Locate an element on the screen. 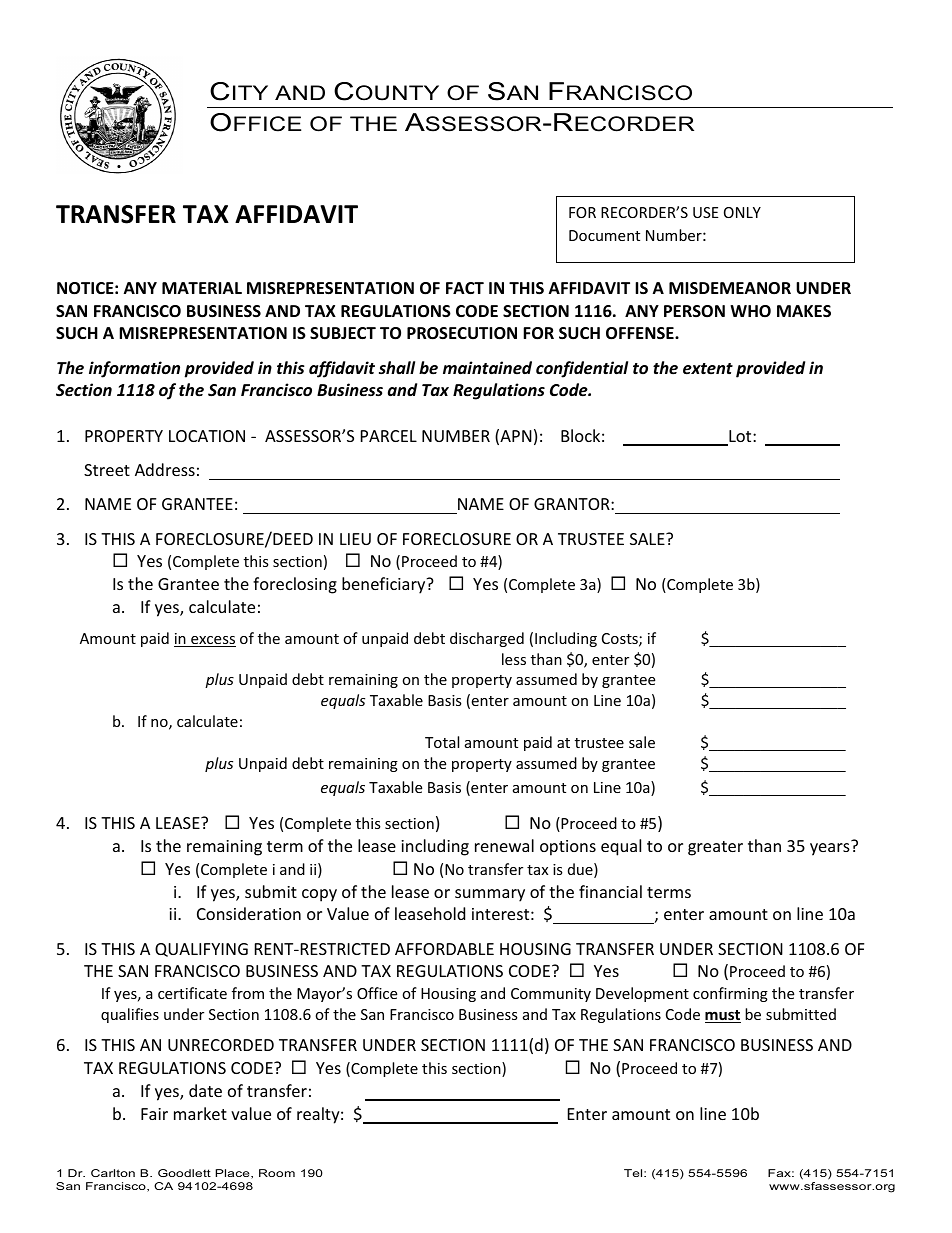  AFFORDABLE is located at coordinates (444, 949).
